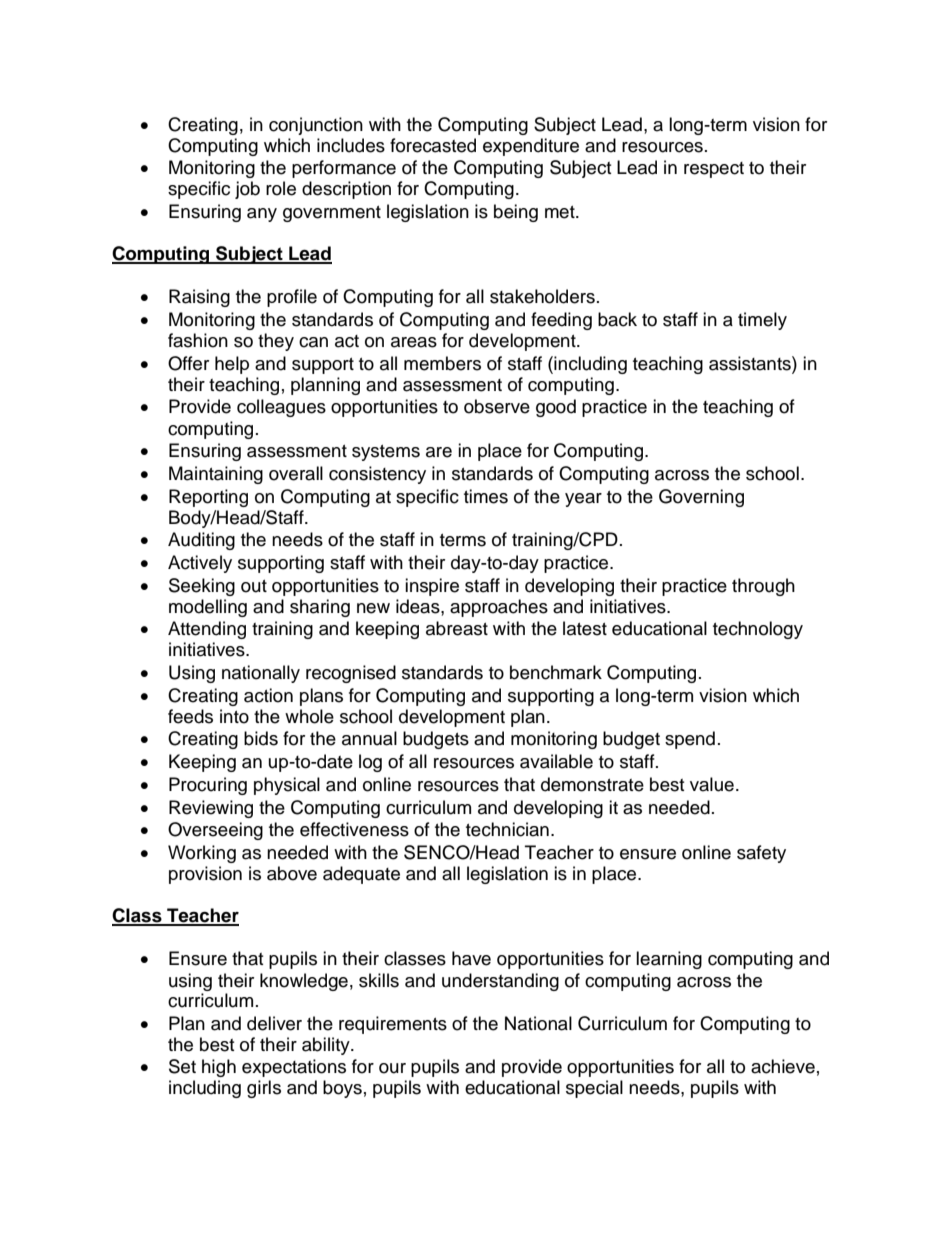 The image size is (952, 1233). What do you see at coordinates (219, 1068) in the screenshot?
I see `high` at bounding box center [219, 1068].
